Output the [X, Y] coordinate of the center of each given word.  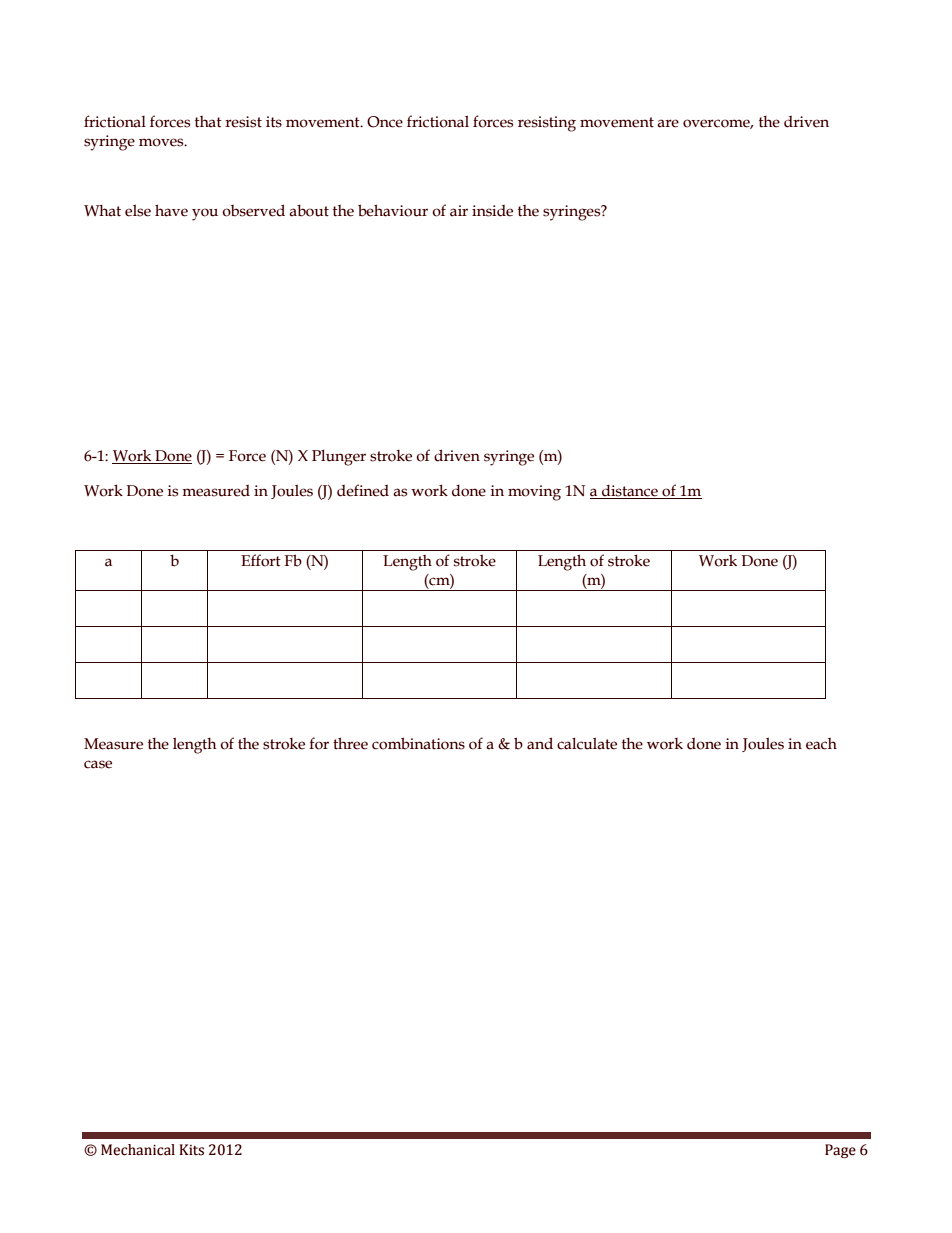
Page [840, 1151]
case [98, 764]
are [668, 123]
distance [630, 491]
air [459, 211]
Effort [261, 560]
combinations [418, 743]
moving [534, 493]
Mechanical [138, 1150]
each [821, 744]
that [208, 122]
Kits [191, 1150]
